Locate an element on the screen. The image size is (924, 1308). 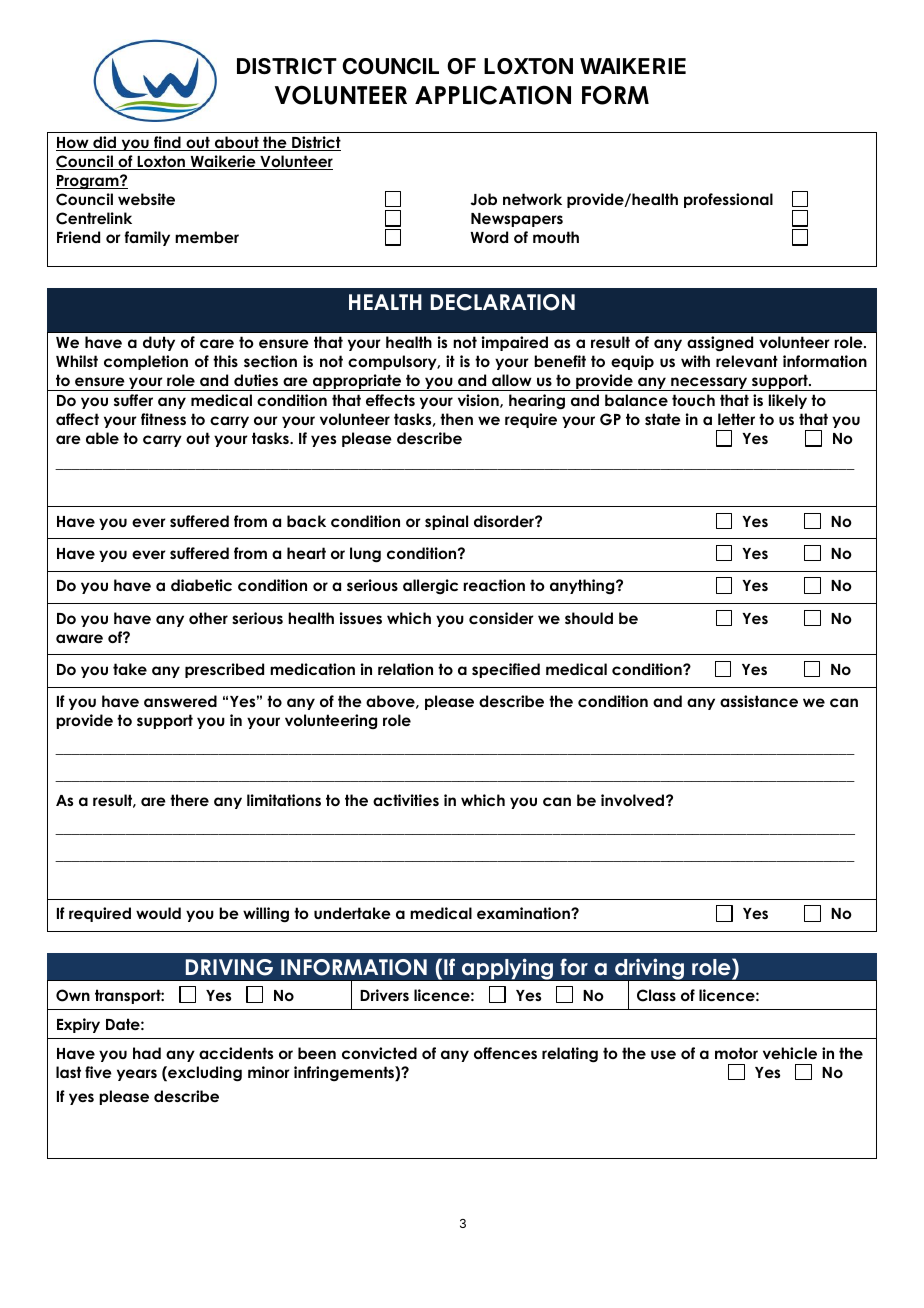
anything is located at coordinates (583, 586).
